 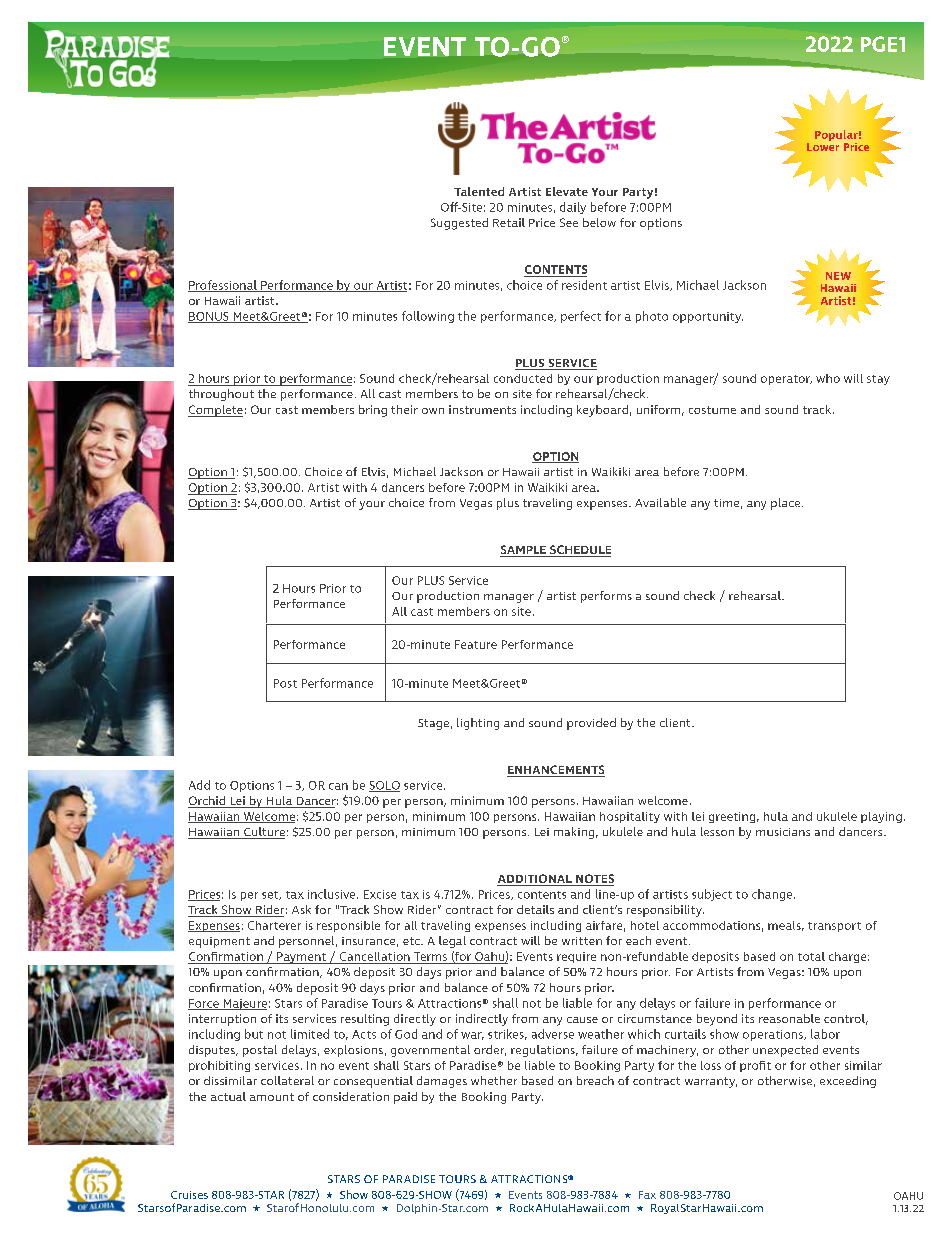 I want to click on amount, so click(x=272, y=1097).
